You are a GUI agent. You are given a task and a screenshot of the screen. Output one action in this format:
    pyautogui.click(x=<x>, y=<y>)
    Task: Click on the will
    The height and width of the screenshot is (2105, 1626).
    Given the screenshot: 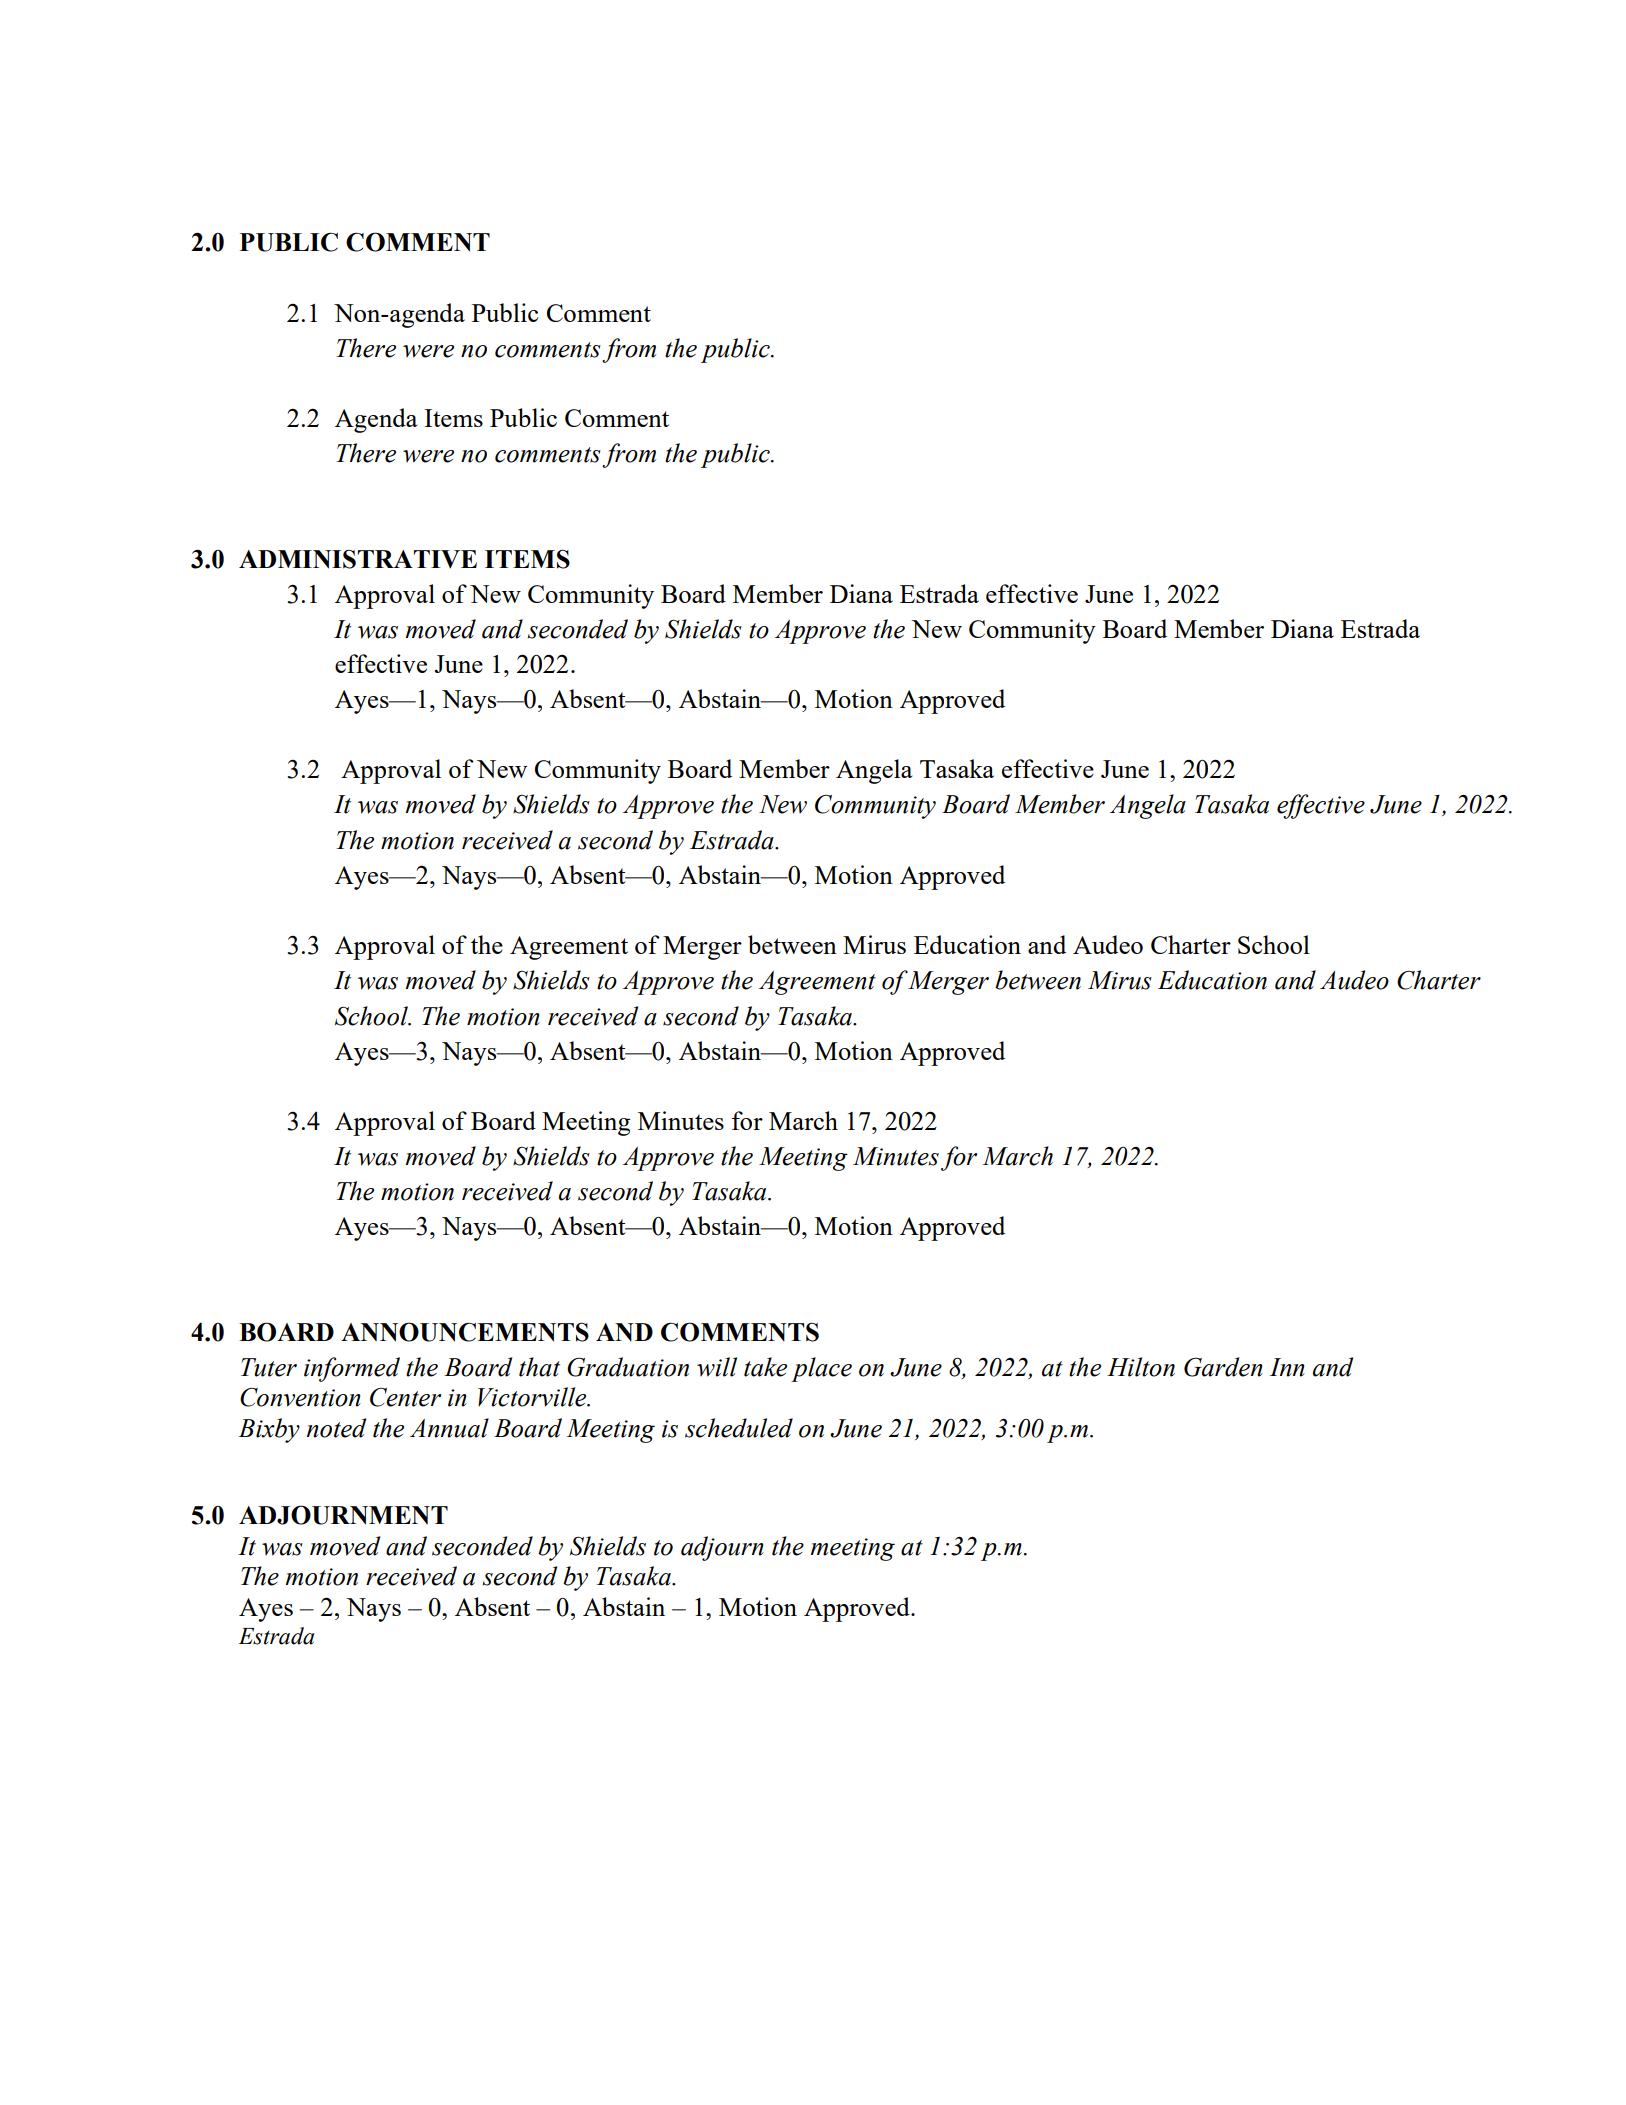 What is the action you would take?
    pyautogui.click(x=717, y=1367)
